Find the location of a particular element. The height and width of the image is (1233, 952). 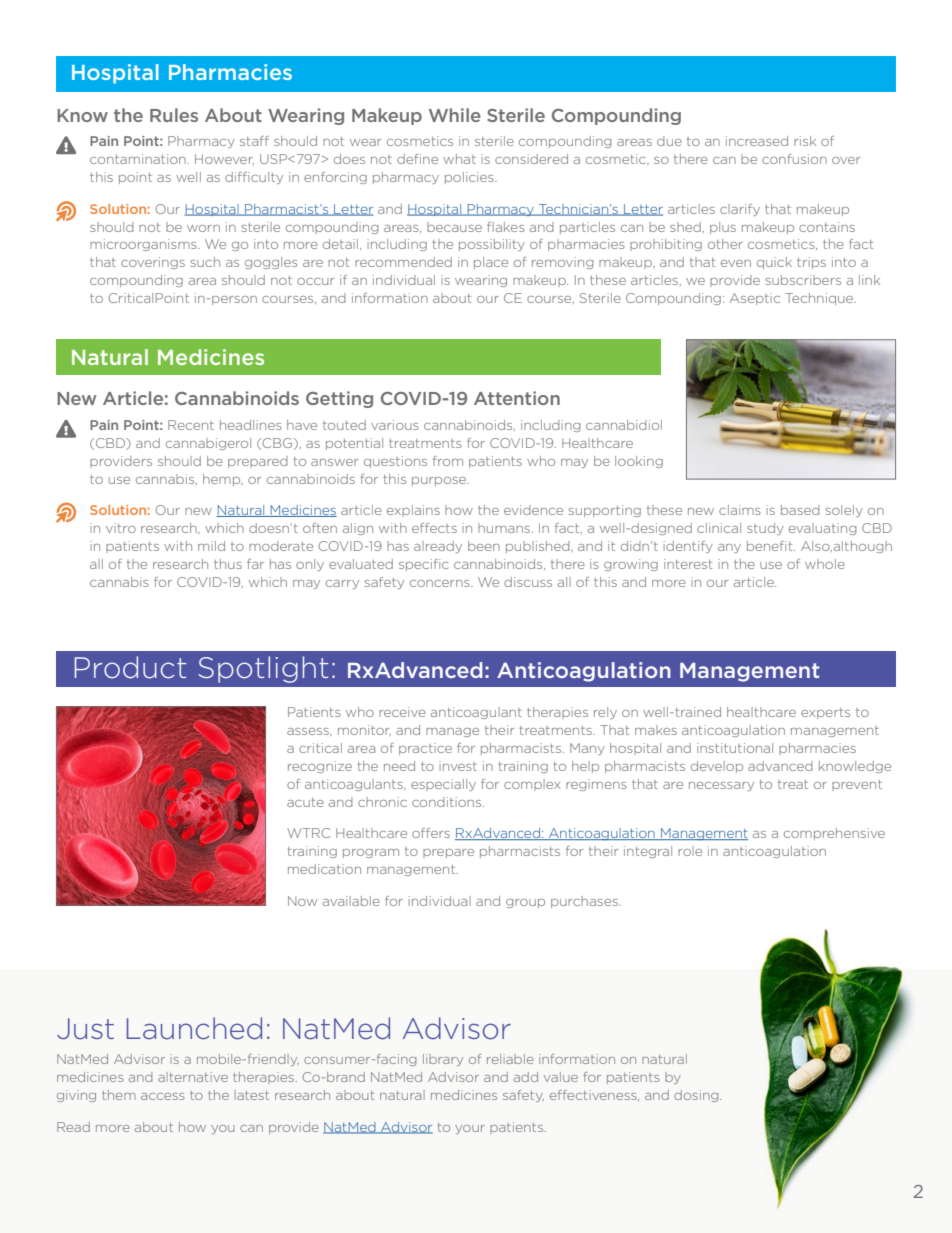

Attention is located at coordinates (517, 398).
